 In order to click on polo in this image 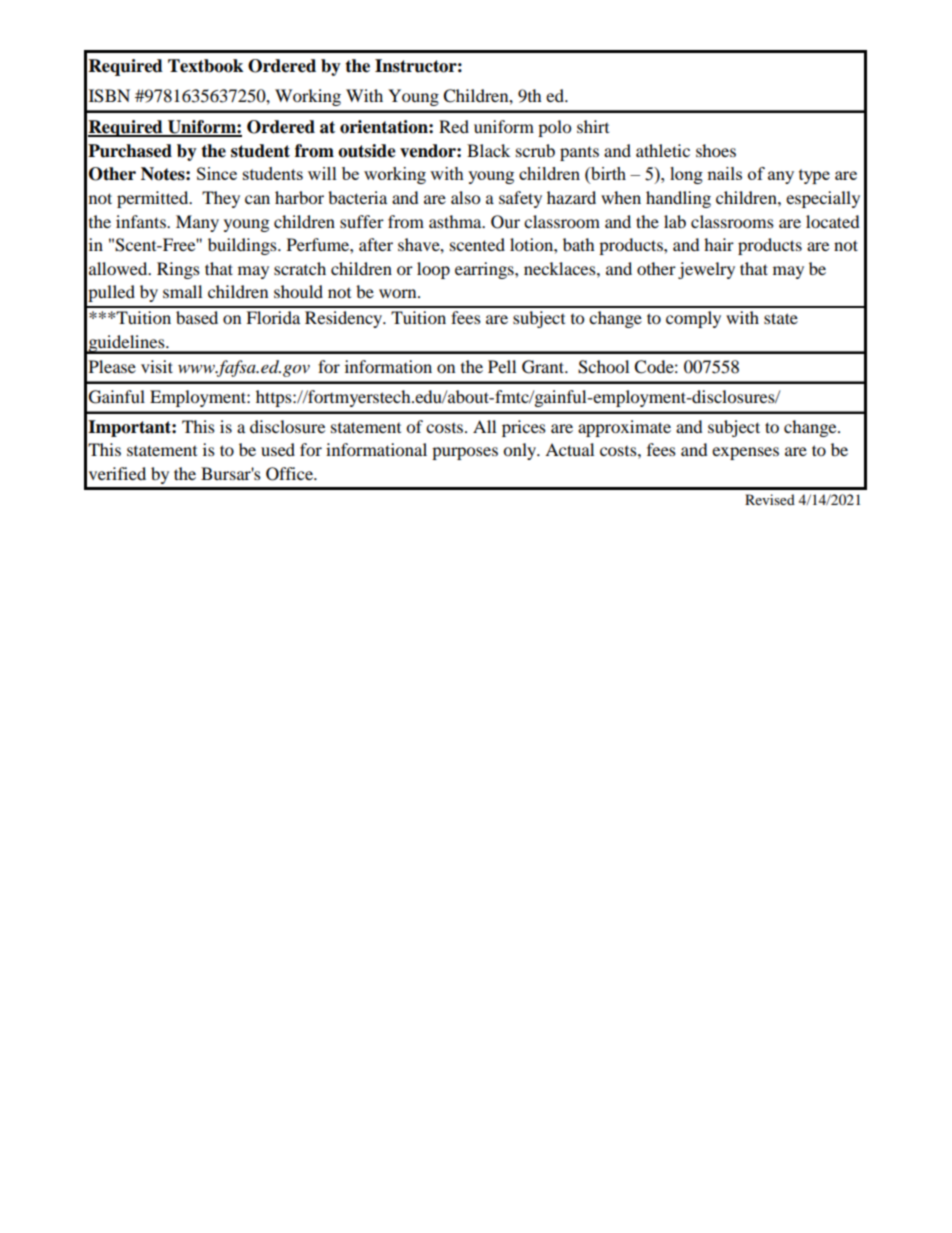, I will do `click(554, 128)`.
